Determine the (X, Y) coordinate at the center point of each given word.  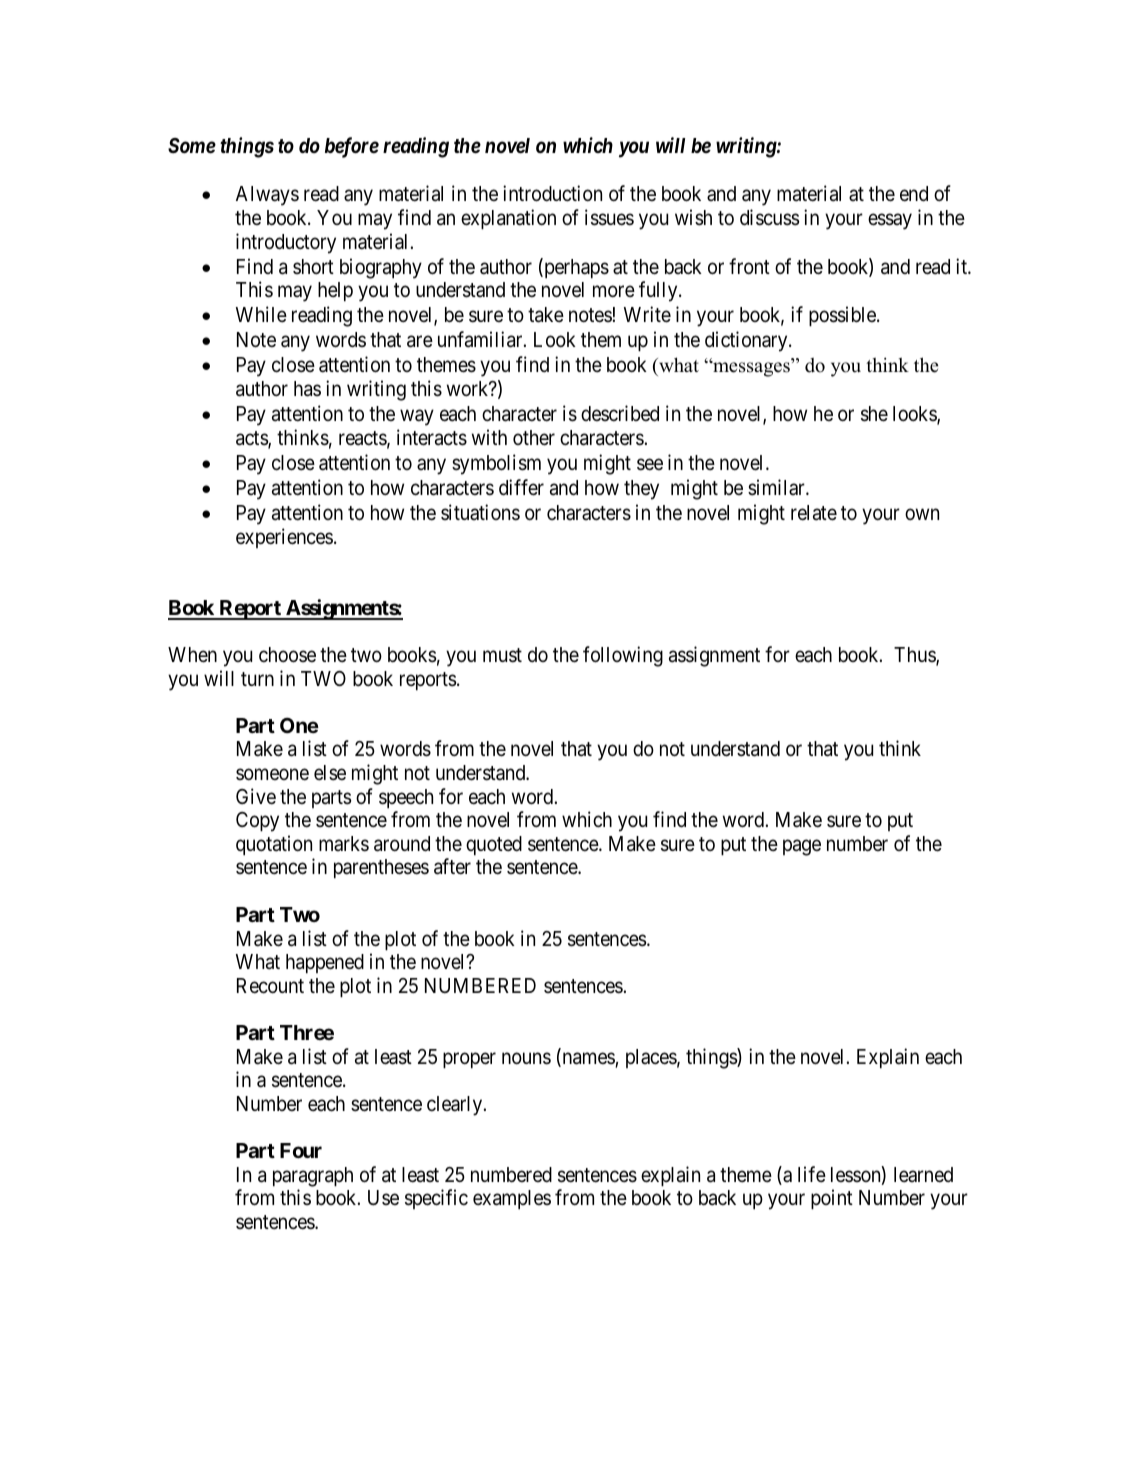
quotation (274, 845)
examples (512, 1200)
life (812, 1174)
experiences (284, 538)
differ (521, 487)
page (802, 847)
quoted (494, 846)
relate (814, 513)
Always (267, 196)
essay (890, 222)
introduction (552, 193)
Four (301, 1150)
